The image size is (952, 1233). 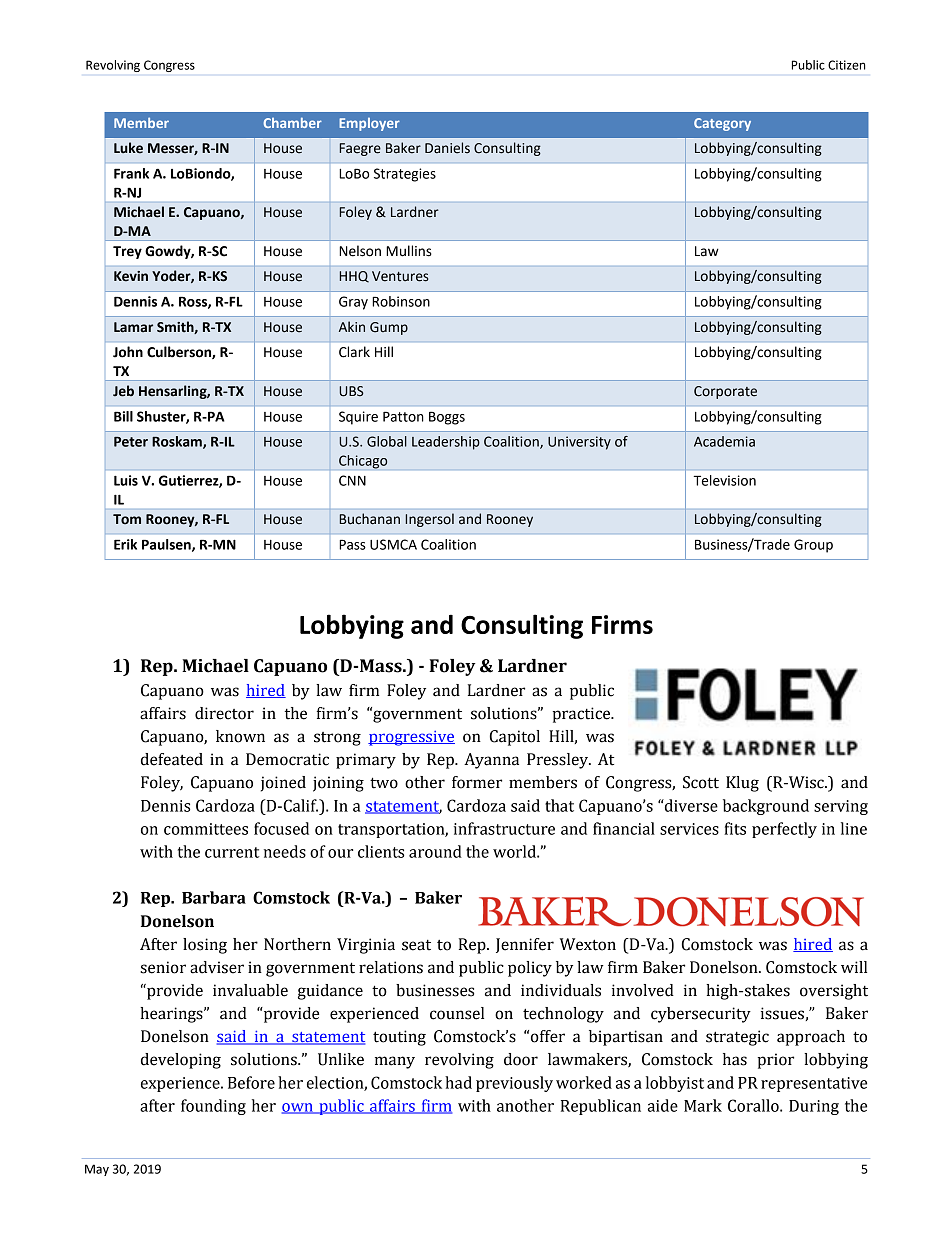 What do you see at coordinates (224, 713) in the screenshot?
I see `director` at bounding box center [224, 713].
